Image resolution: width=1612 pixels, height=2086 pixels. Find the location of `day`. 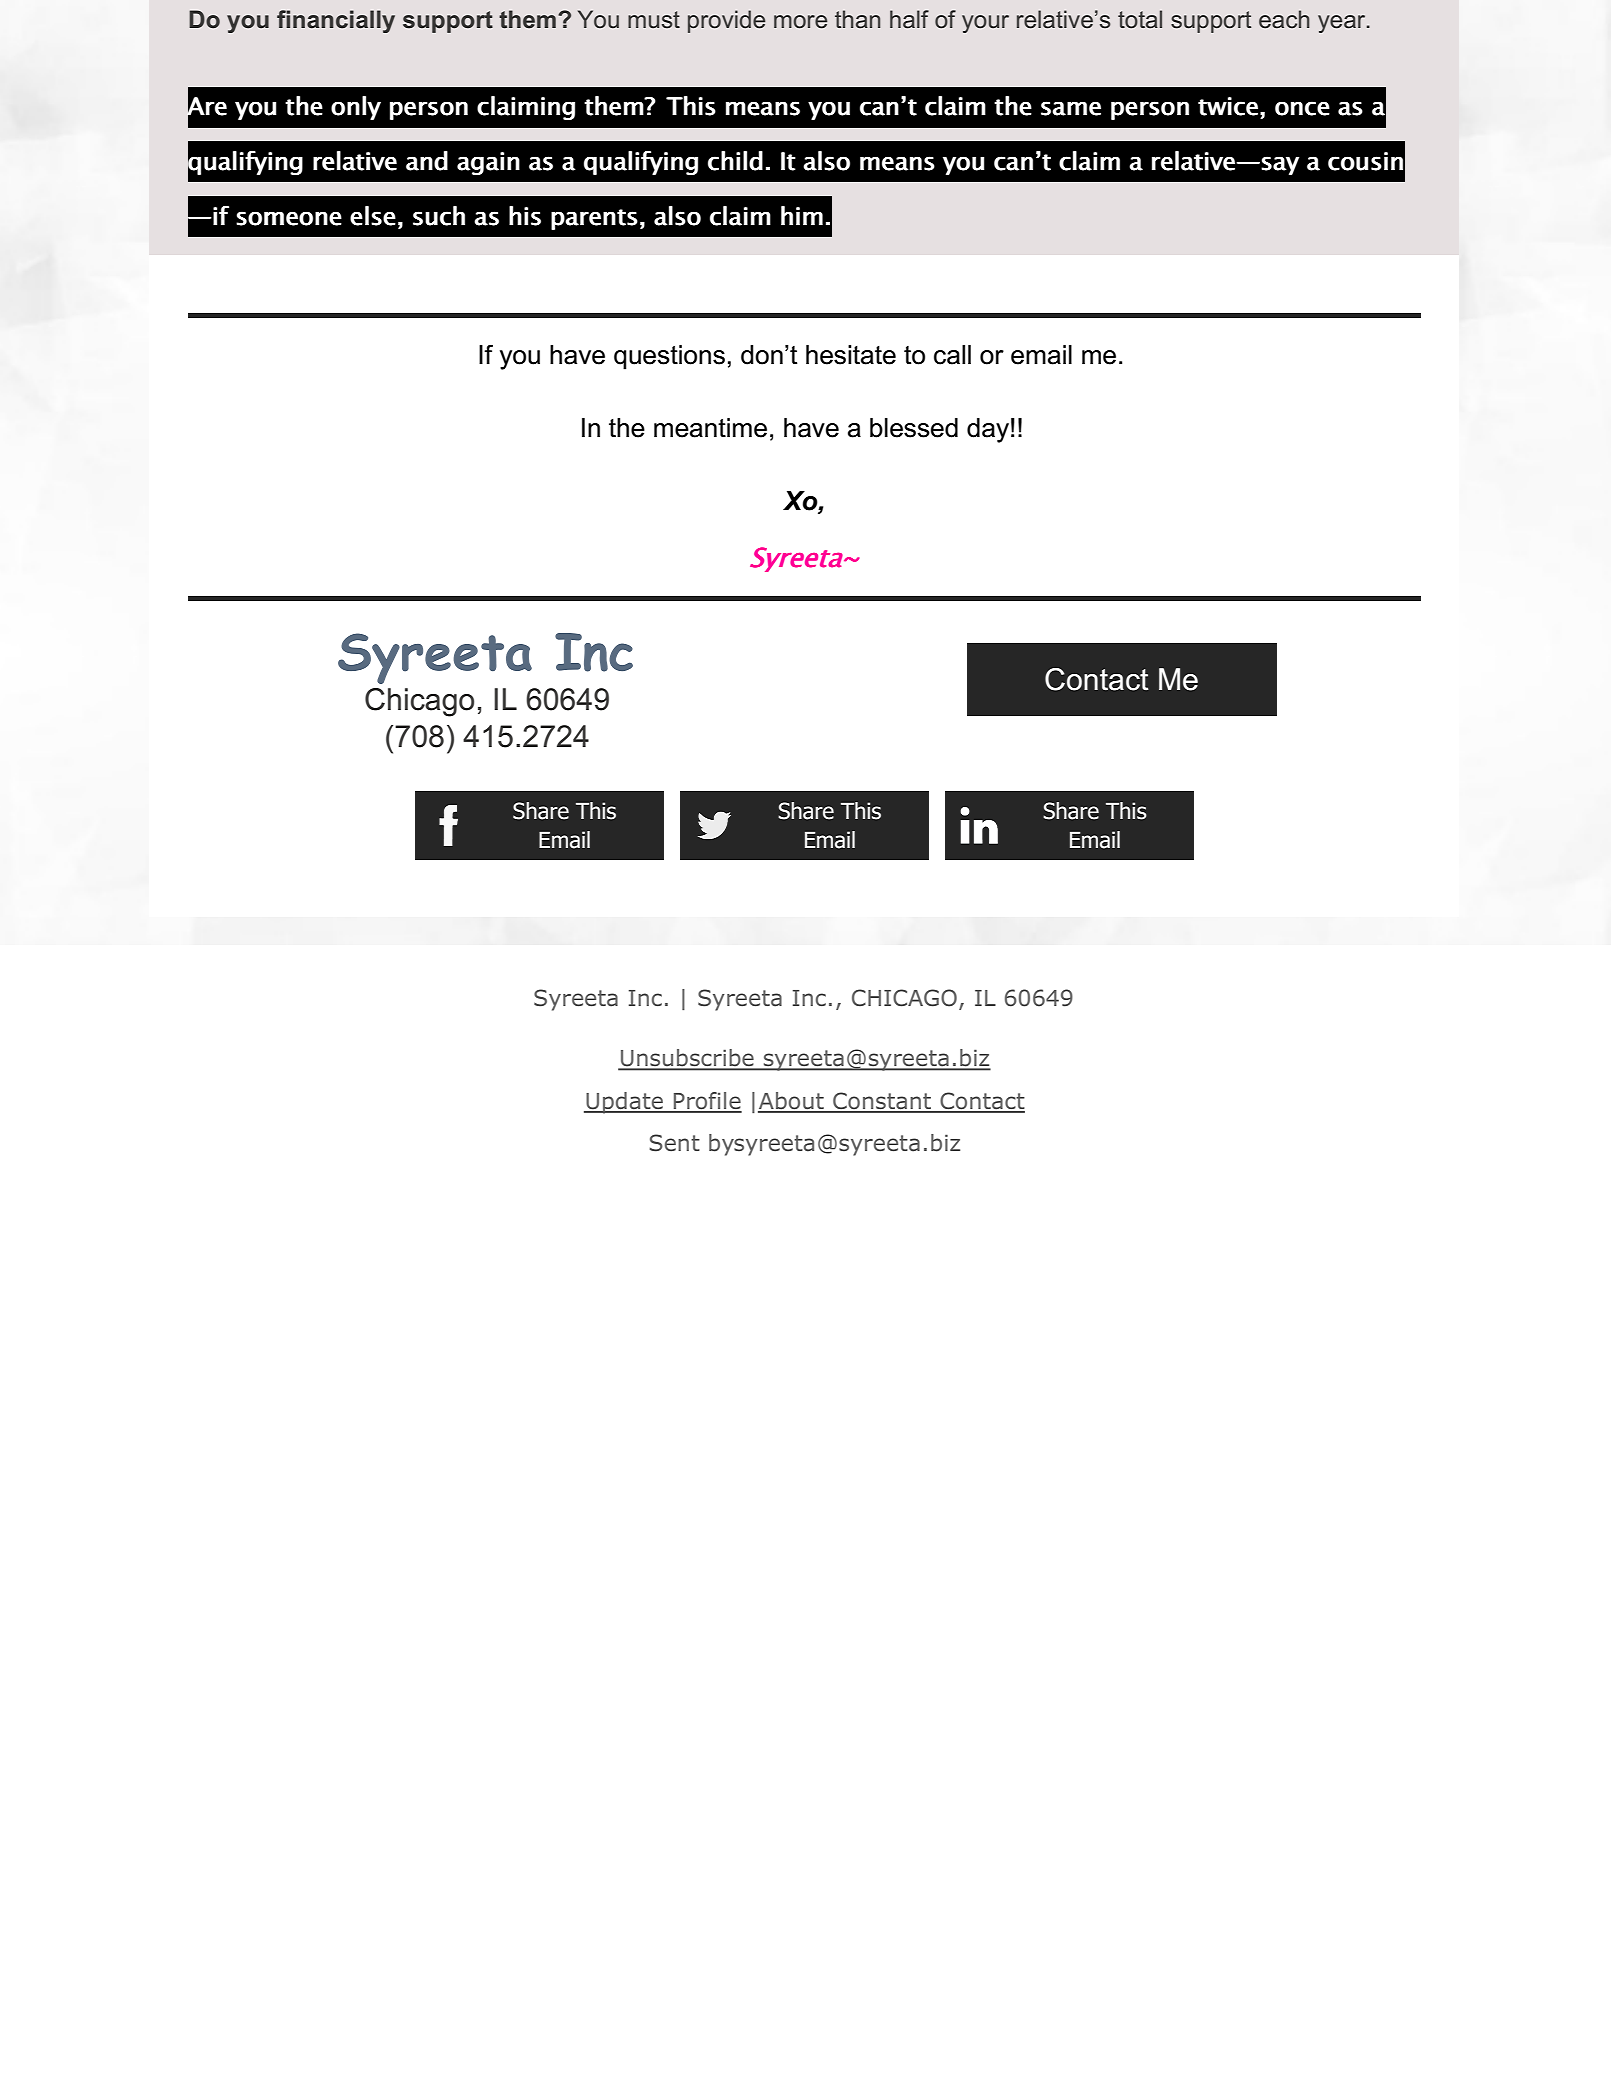

day is located at coordinates (988, 430).
